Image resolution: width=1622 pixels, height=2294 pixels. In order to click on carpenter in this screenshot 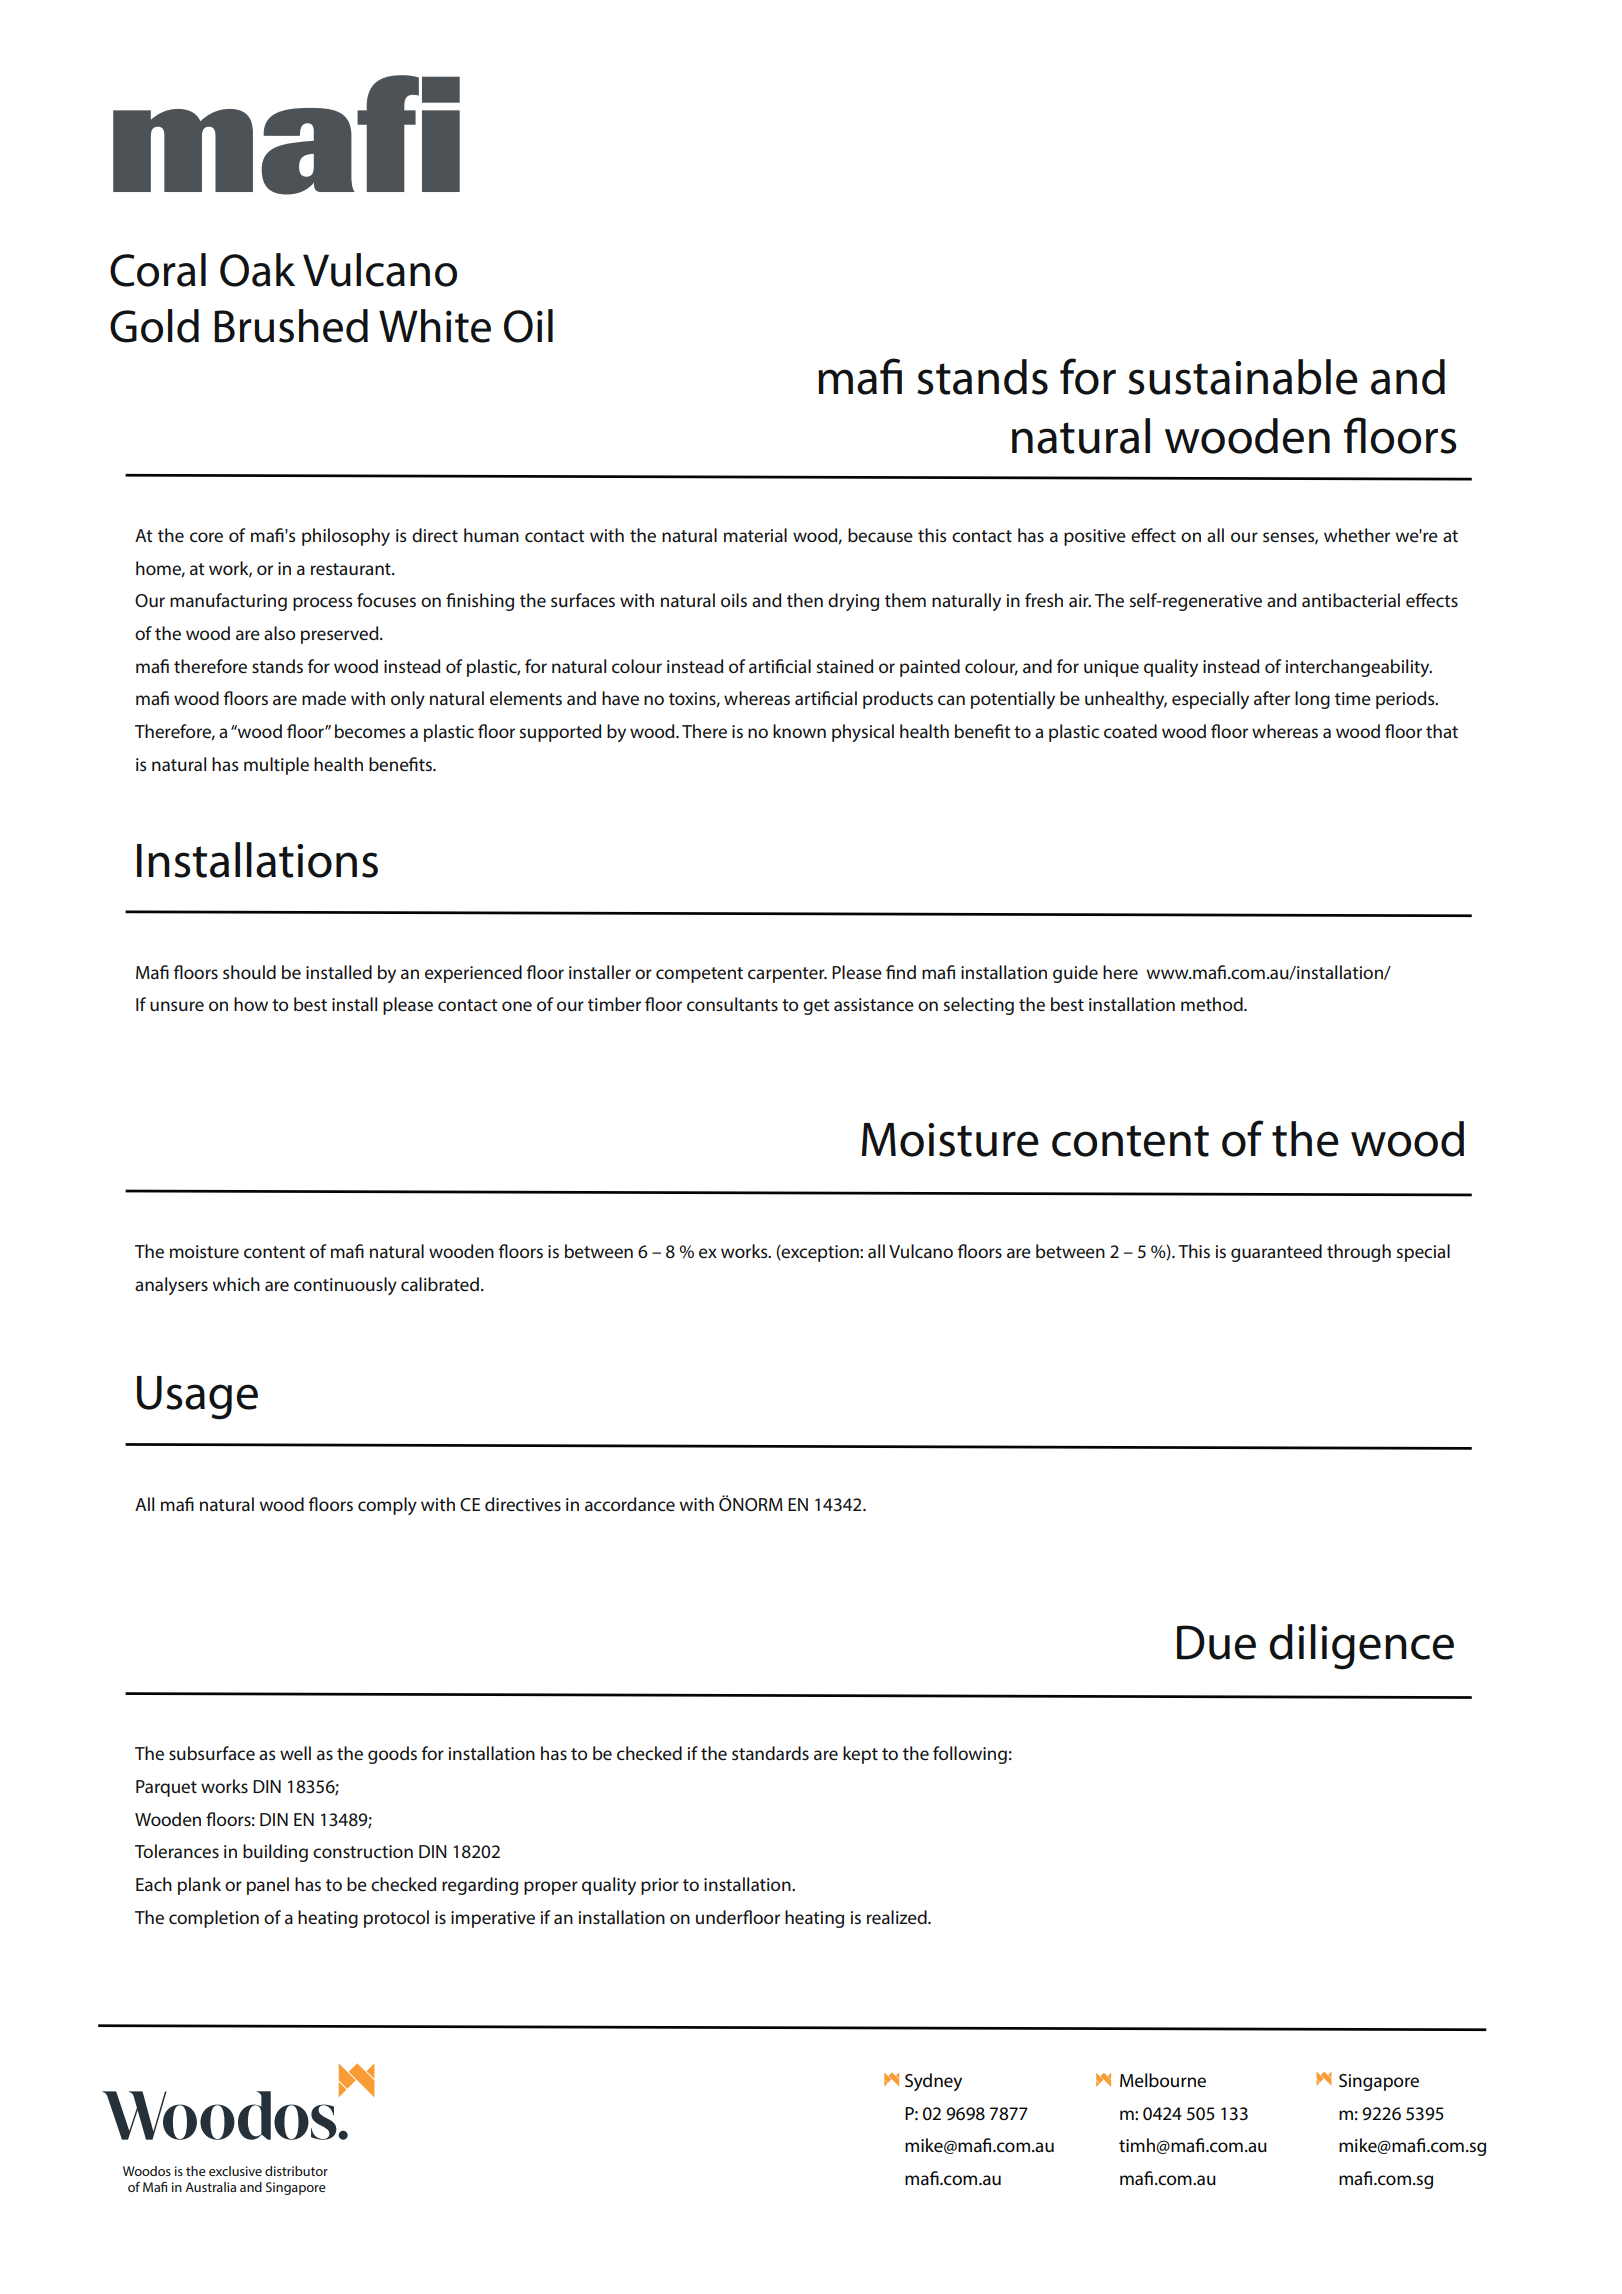, I will do `click(787, 975)`.
